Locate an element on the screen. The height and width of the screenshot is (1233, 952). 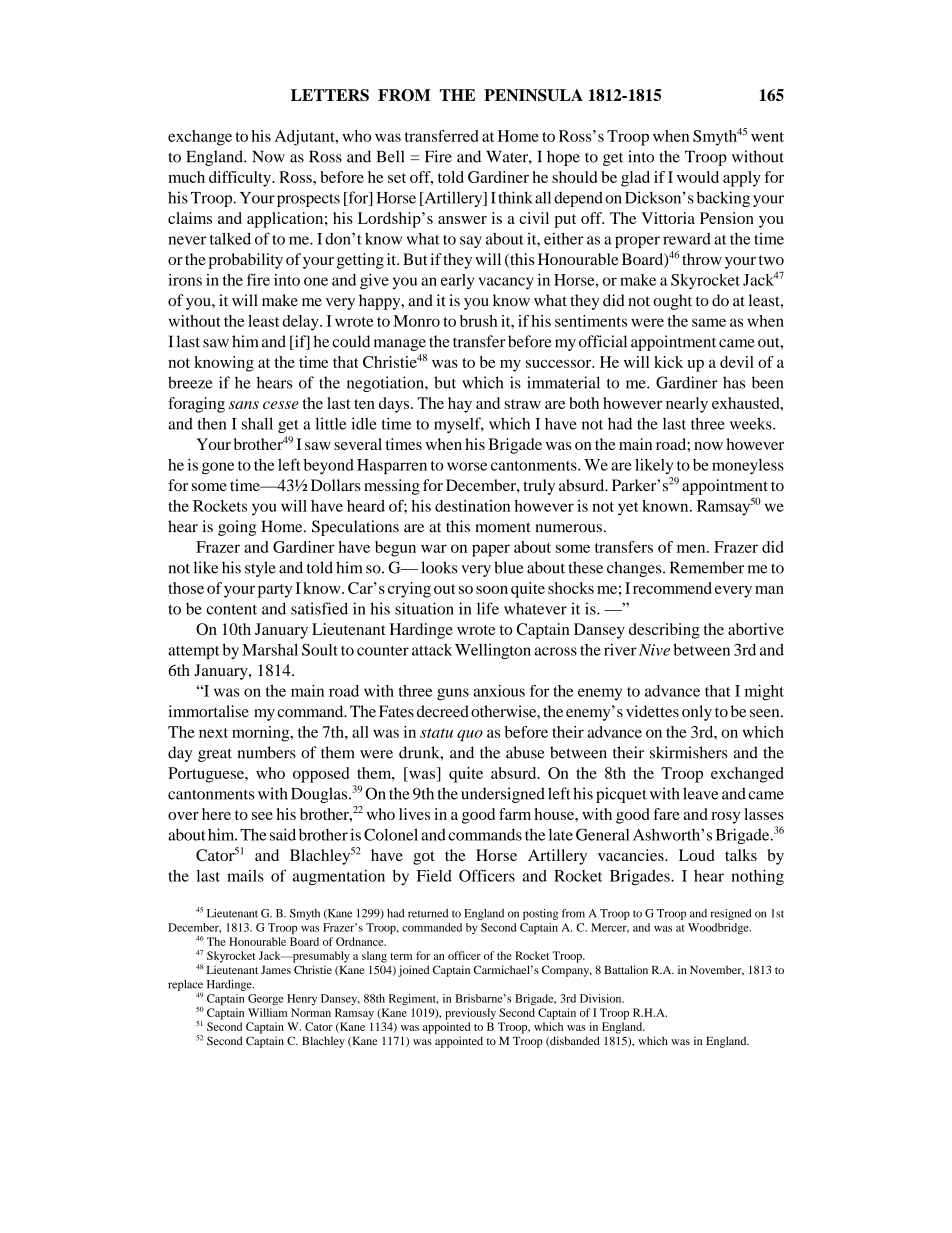
went is located at coordinates (767, 137).
